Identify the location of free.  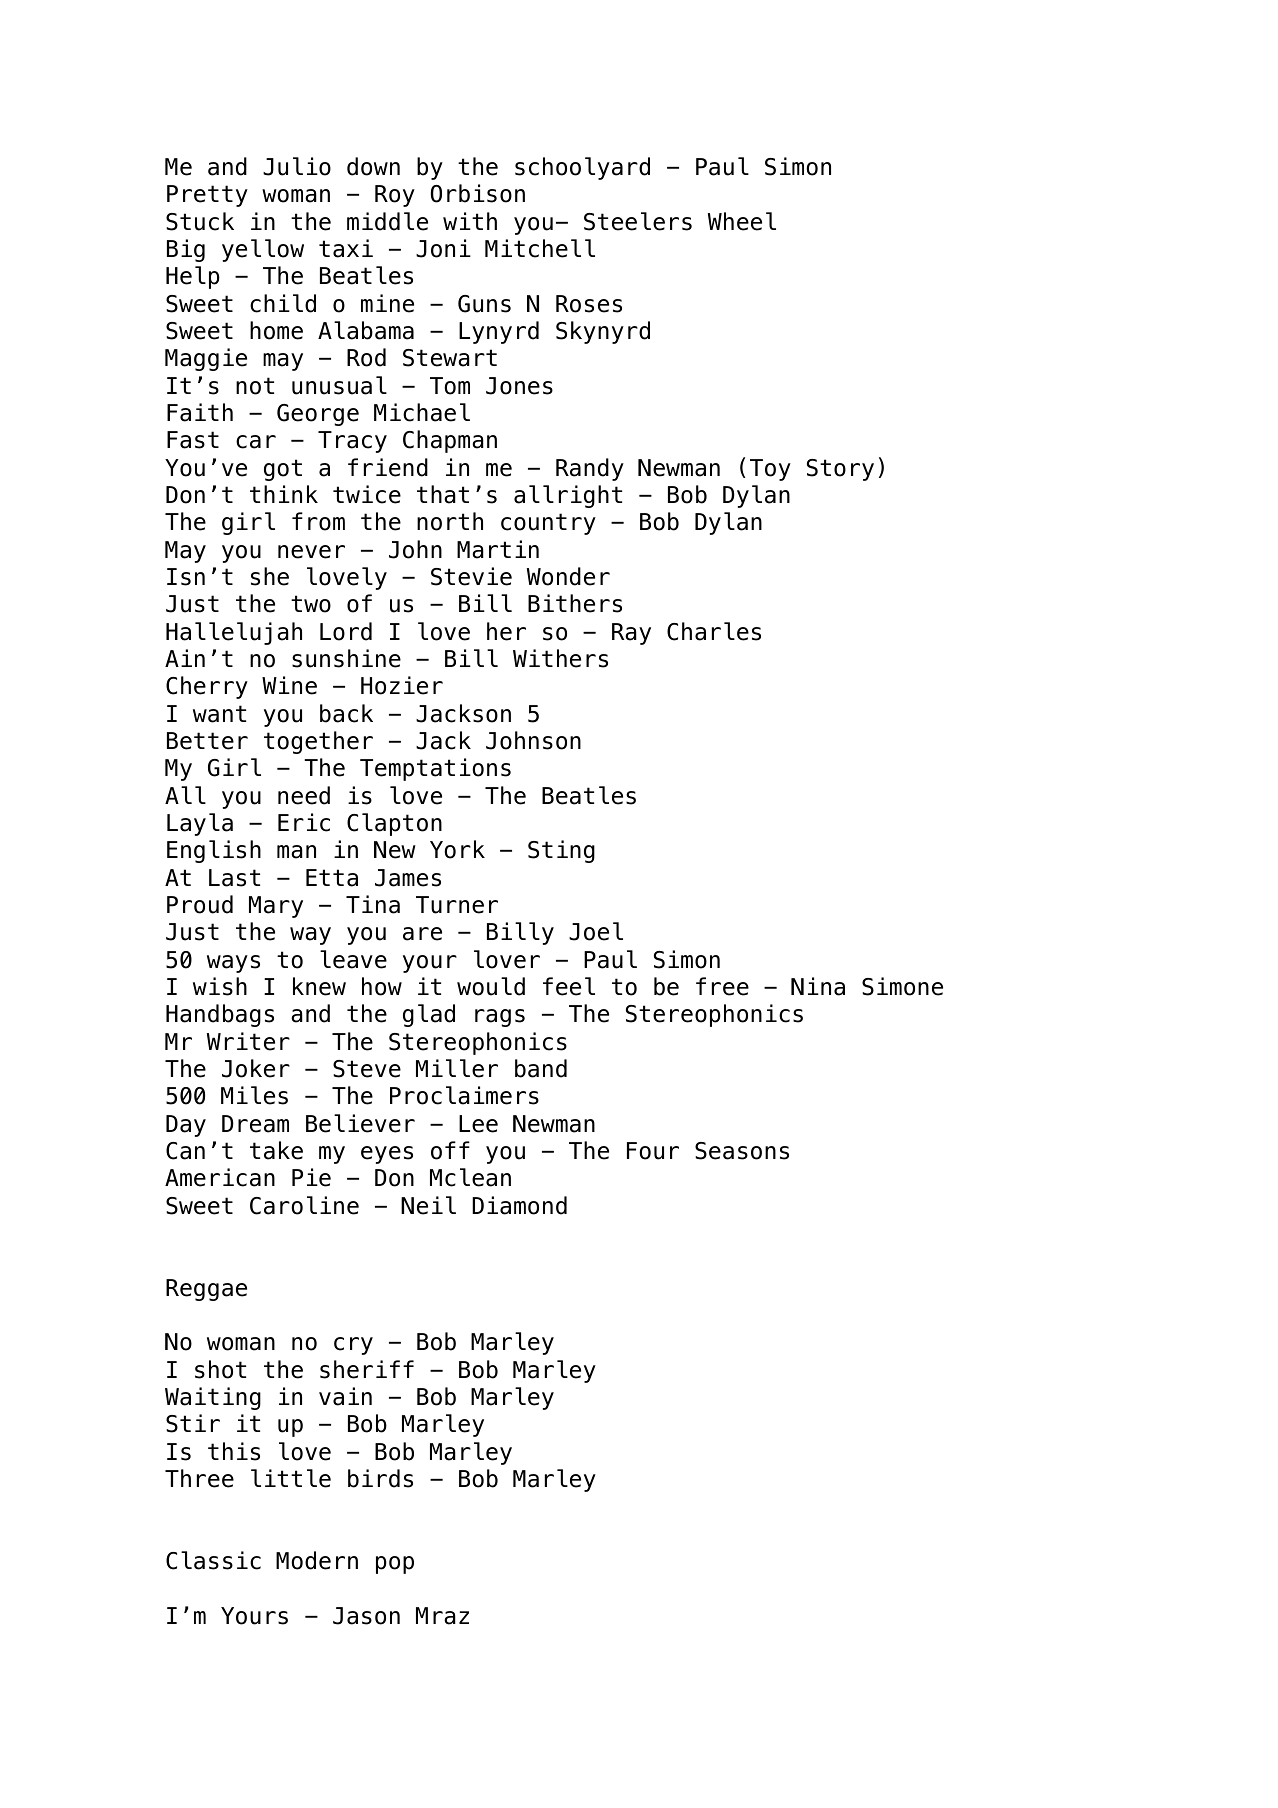
(722, 986).
